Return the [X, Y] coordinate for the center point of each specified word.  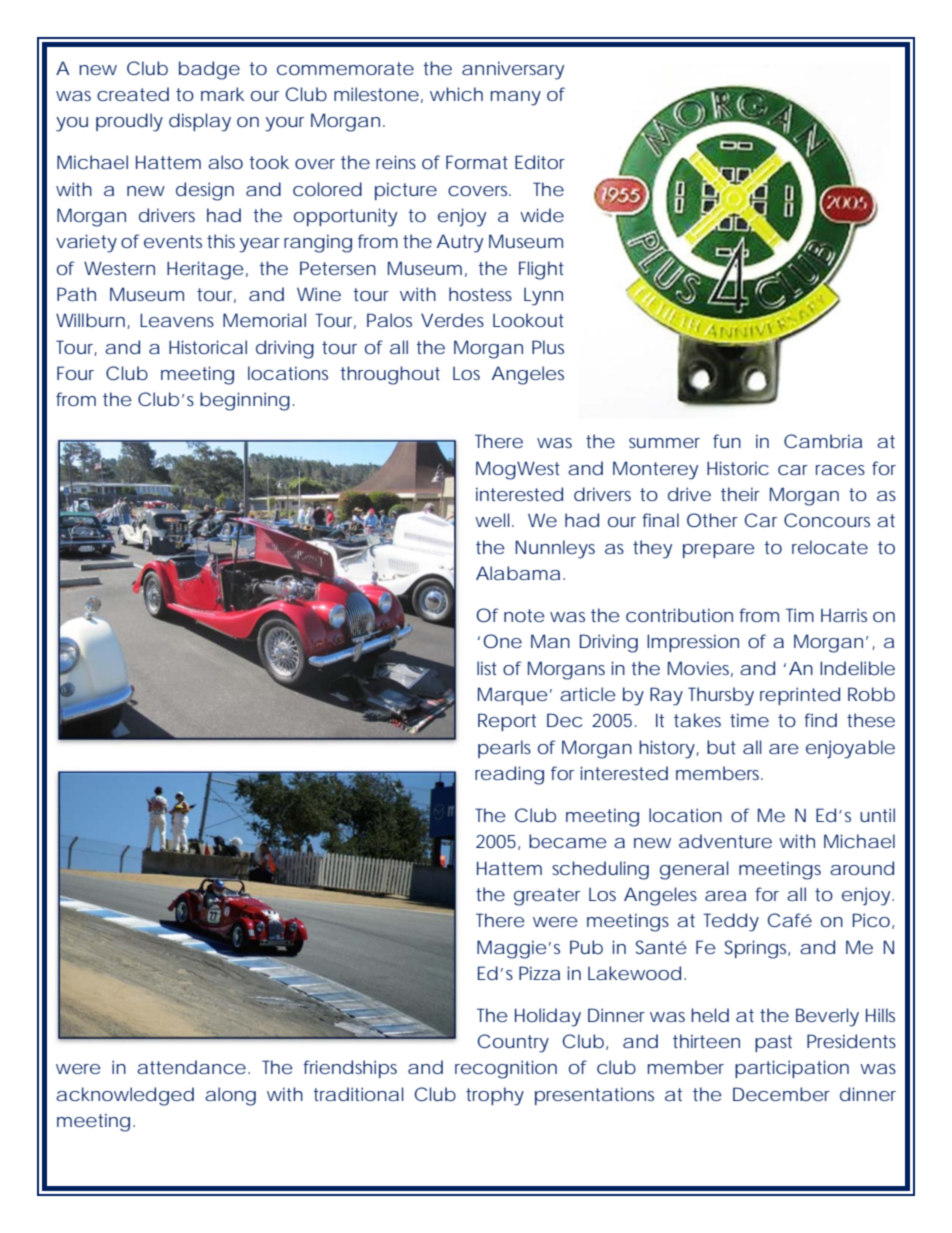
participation [792, 1069]
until [877, 815]
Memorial [264, 320]
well [492, 520]
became [568, 841]
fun [727, 441]
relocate [830, 547]
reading [509, 775]
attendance [191, 1067]
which [456, 94]
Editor [540, 162]
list [487, 668]
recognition [506, 1069]
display [200, 122]
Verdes [452, 320]
